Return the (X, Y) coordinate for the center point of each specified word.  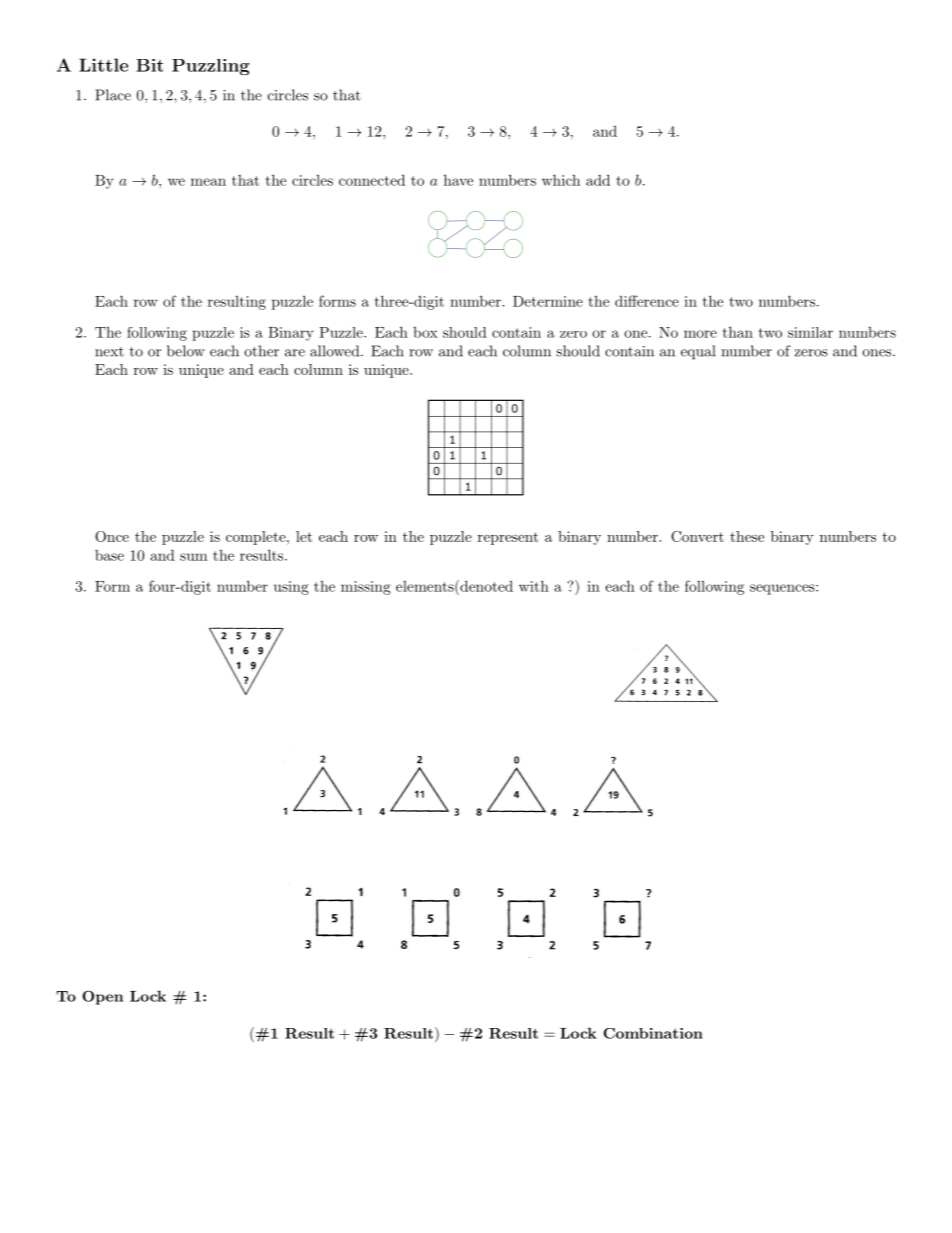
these (747, 536)
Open (102, 997)
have (458, 180)
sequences (782, 589)
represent (508, 538)
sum (193, 557)
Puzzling (210, 67)
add (598, 180)
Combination (653, 1033)
